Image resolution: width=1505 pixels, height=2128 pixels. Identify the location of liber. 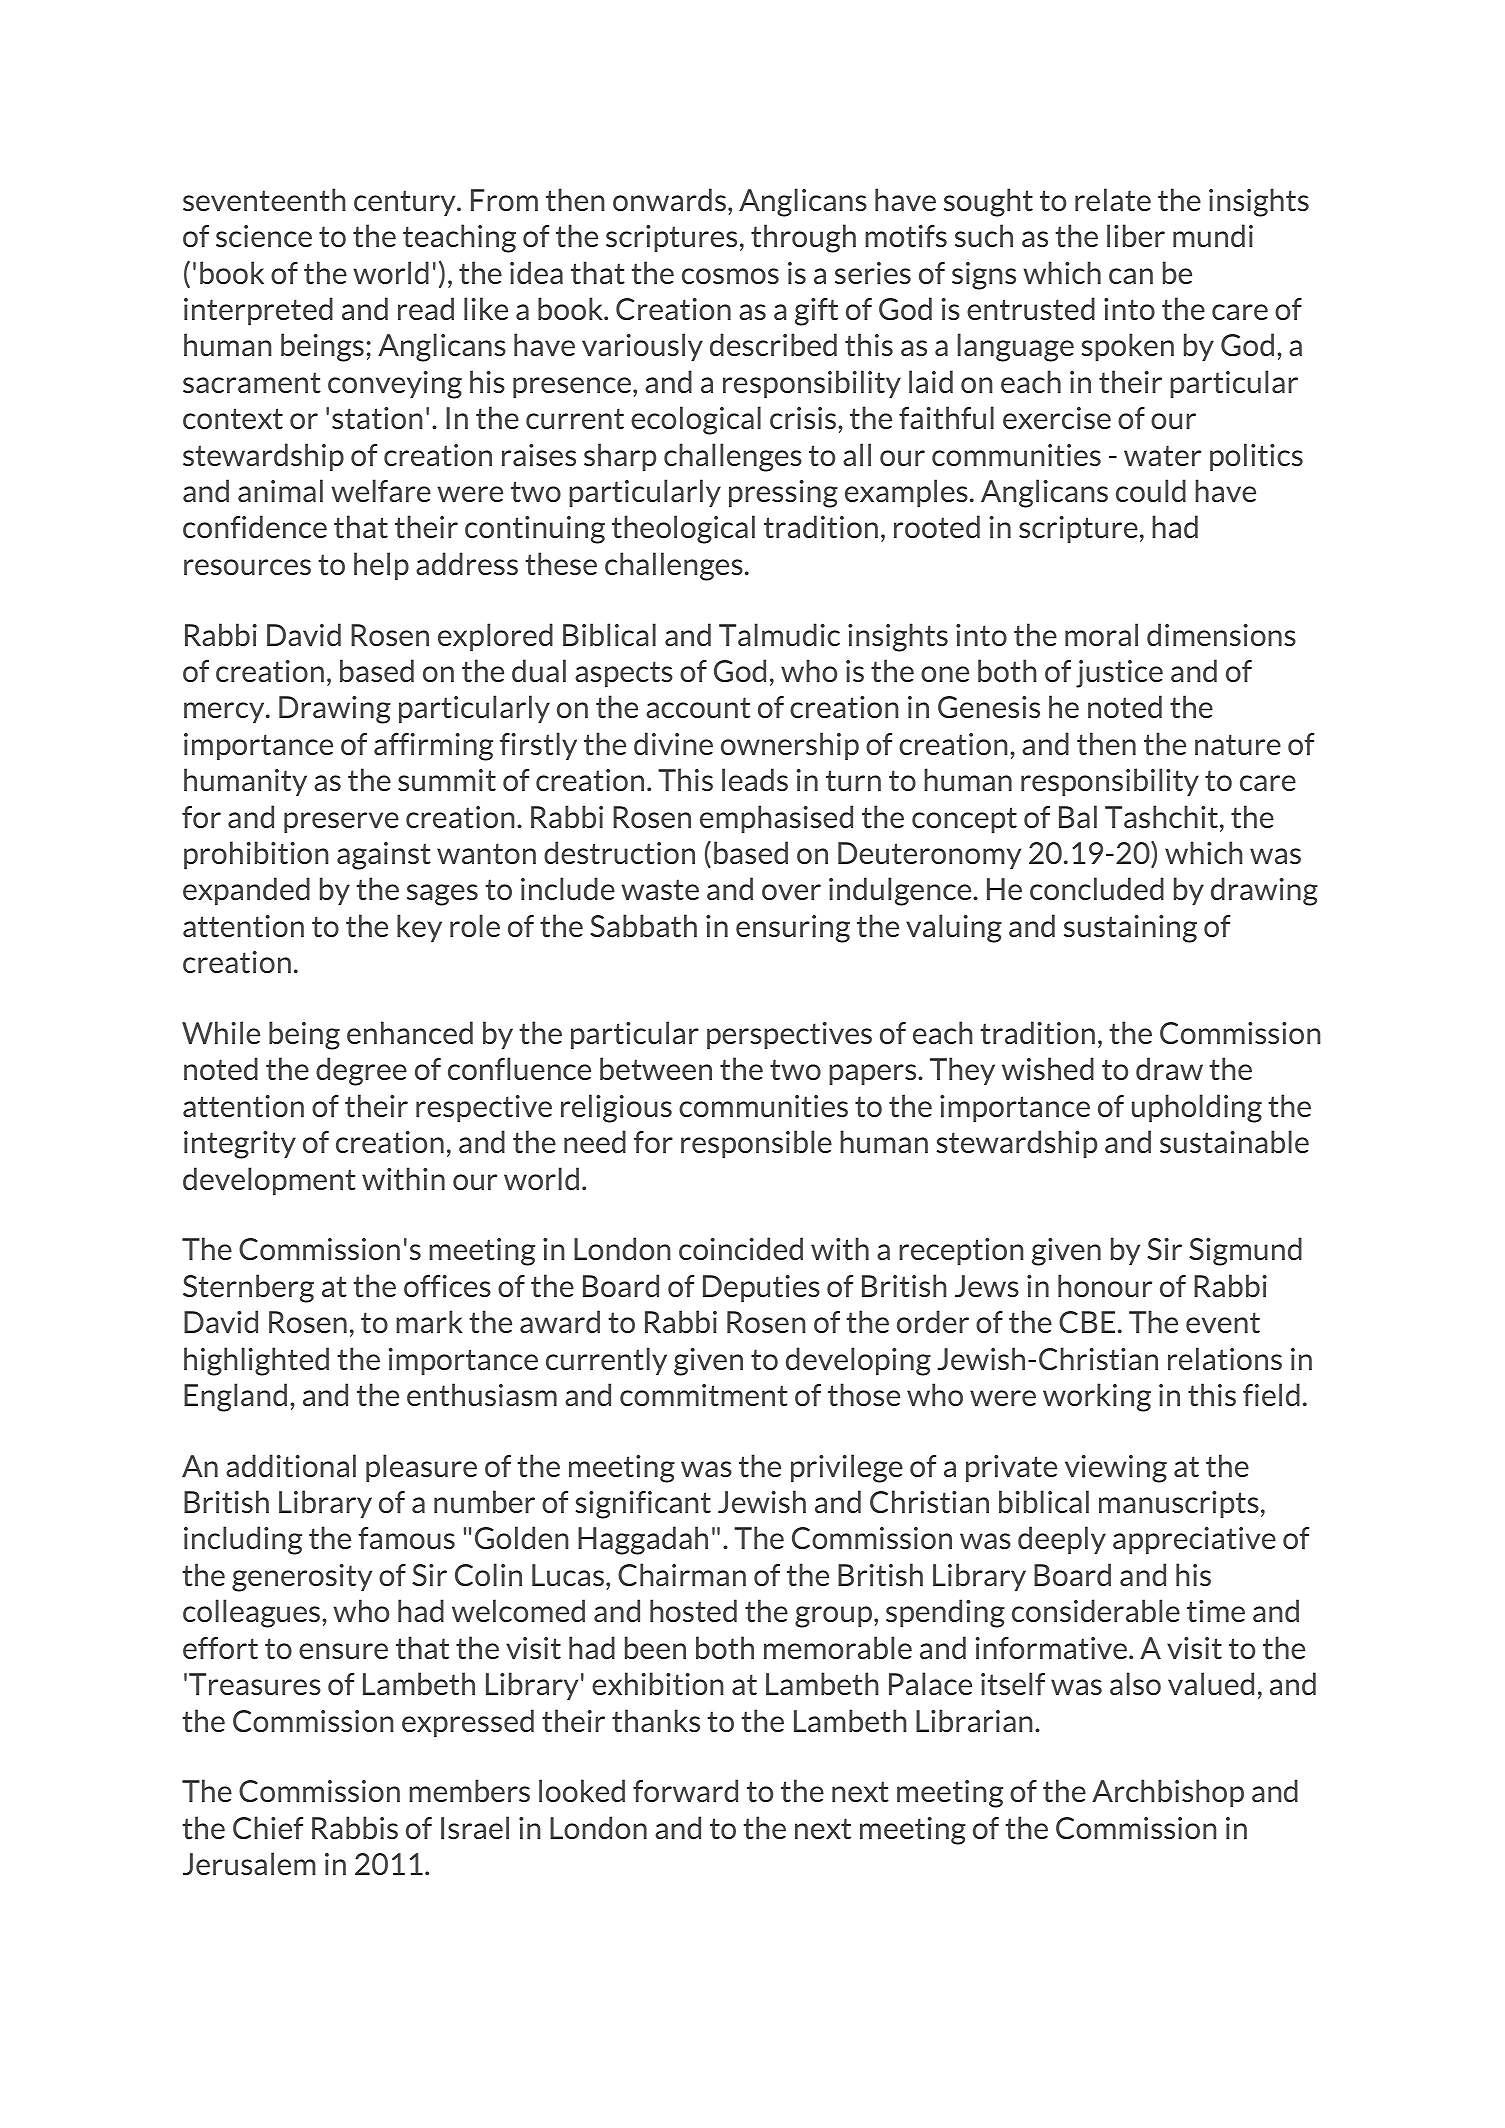
(1136, 235).
